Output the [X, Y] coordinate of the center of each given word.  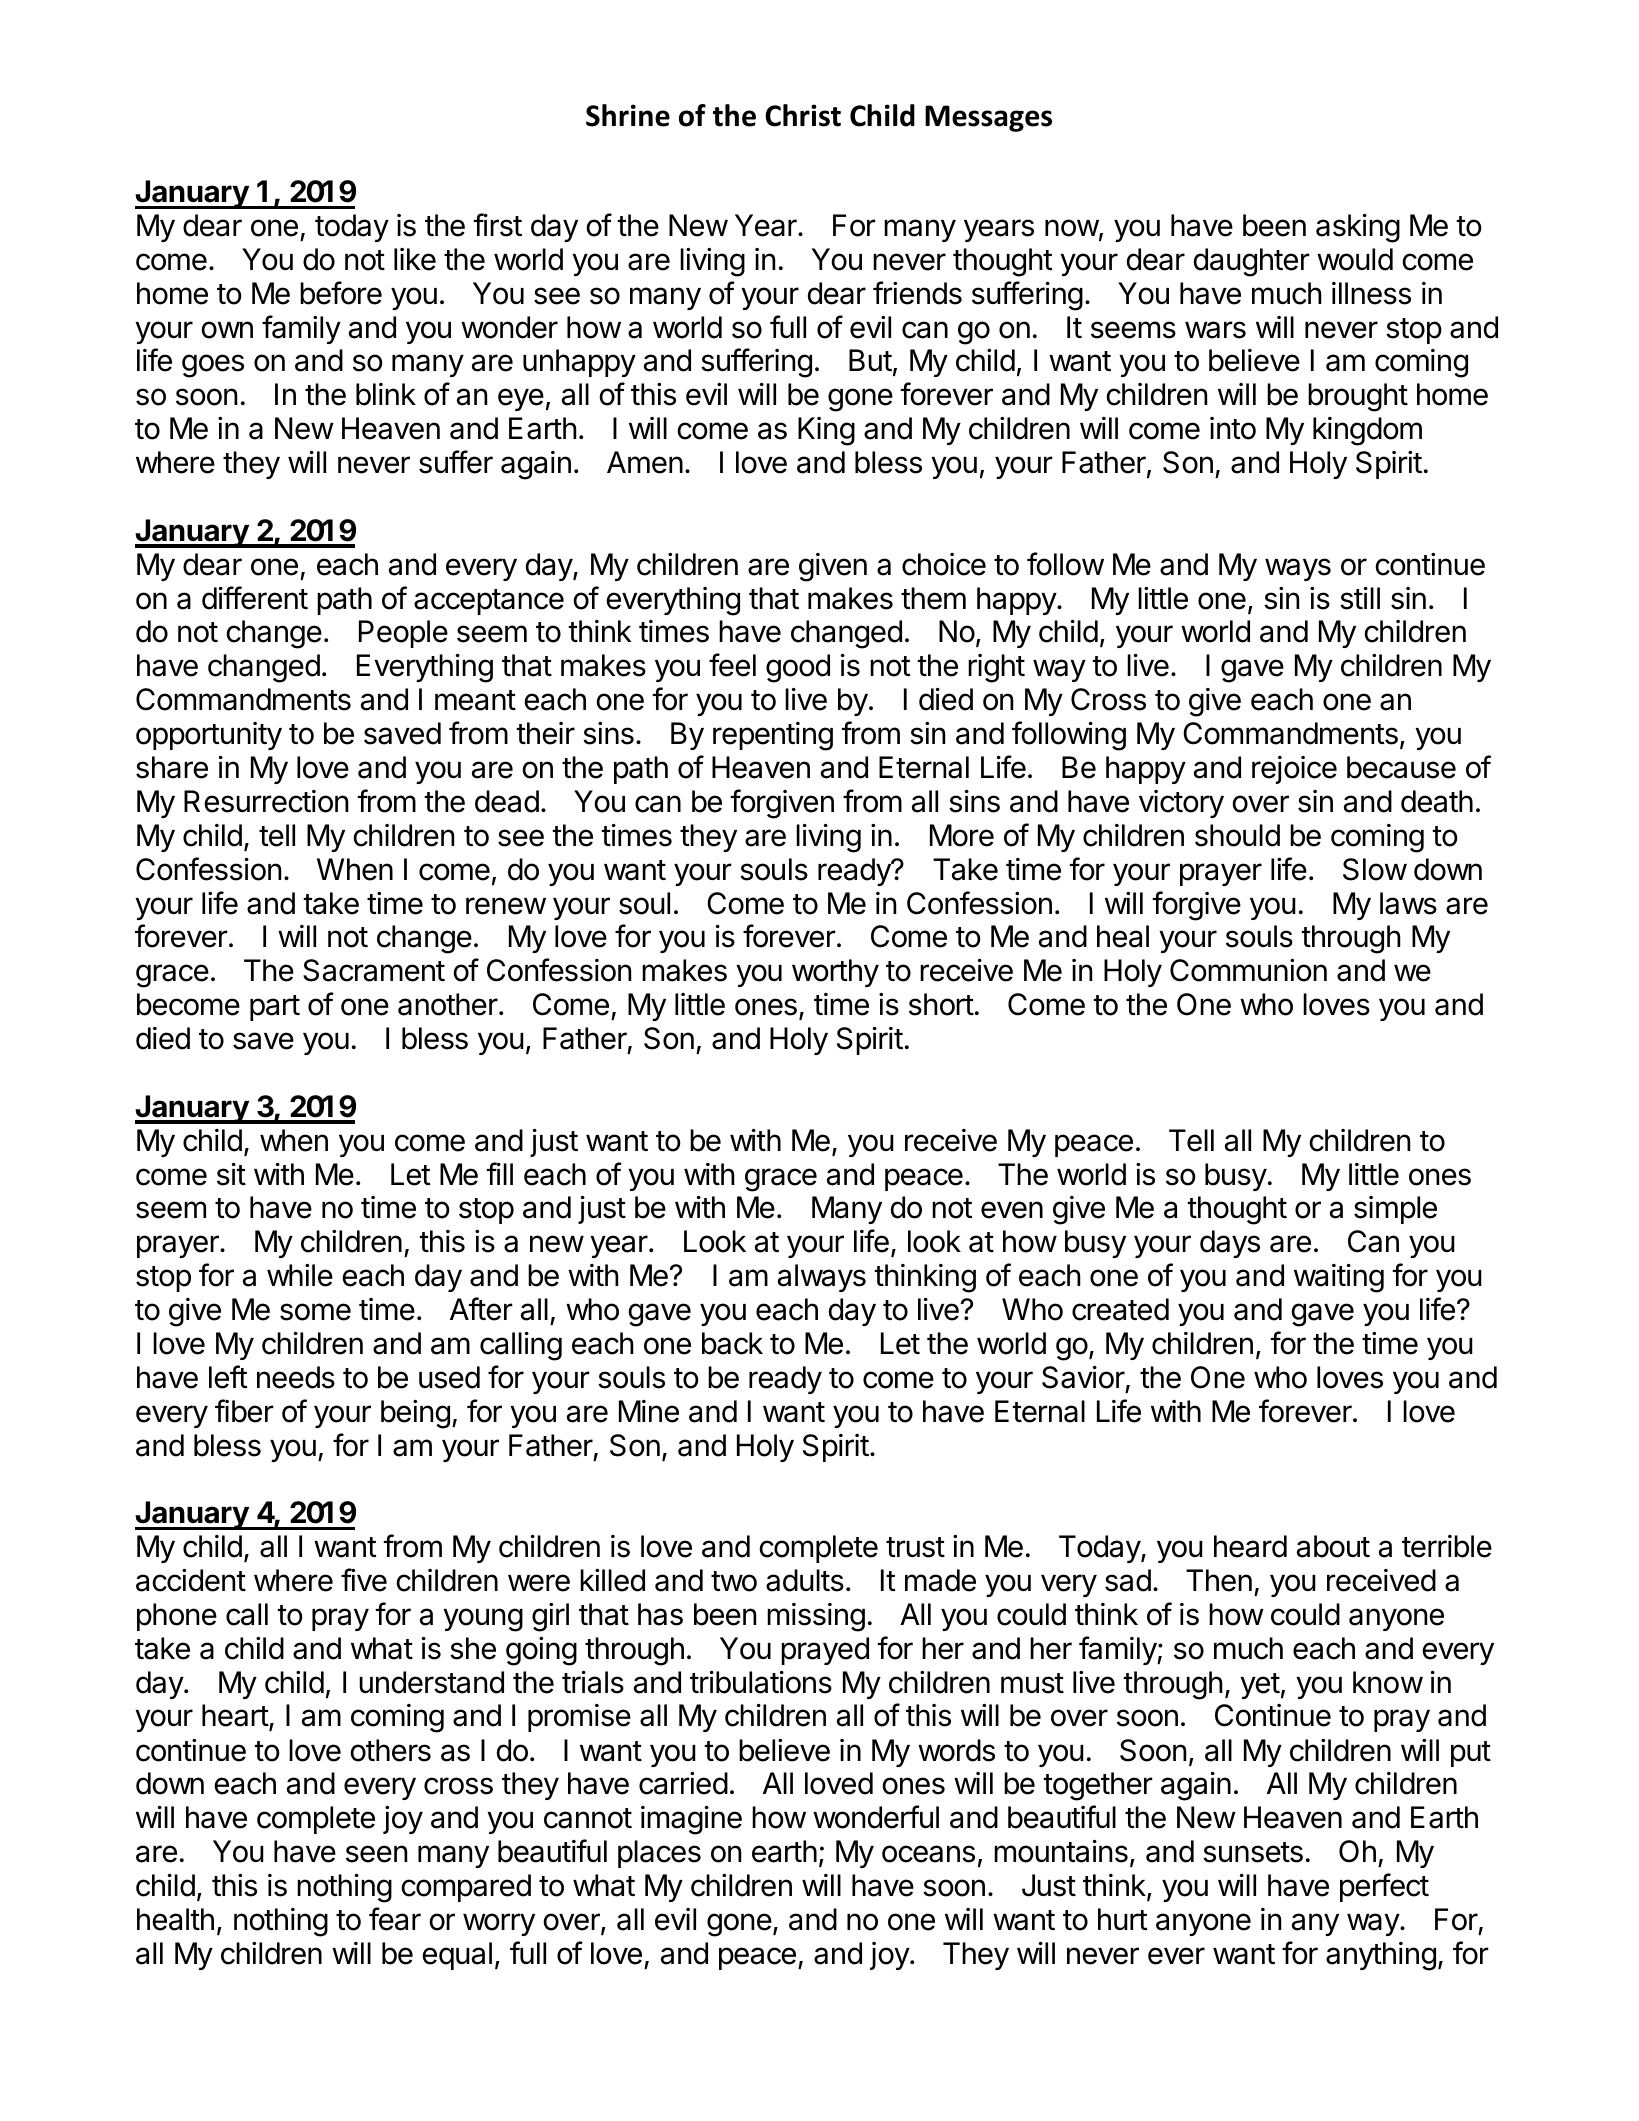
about [1333, 1546]
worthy [835, 973]
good [798, 668]
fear [395, 1919]
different [255, 598]
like [415, 259]
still [1360, 598]
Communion [1248, 970]
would [1355, 259]
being [415, 1414]
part [275, 1008]
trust [915, 1547]
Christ [803, 115]
